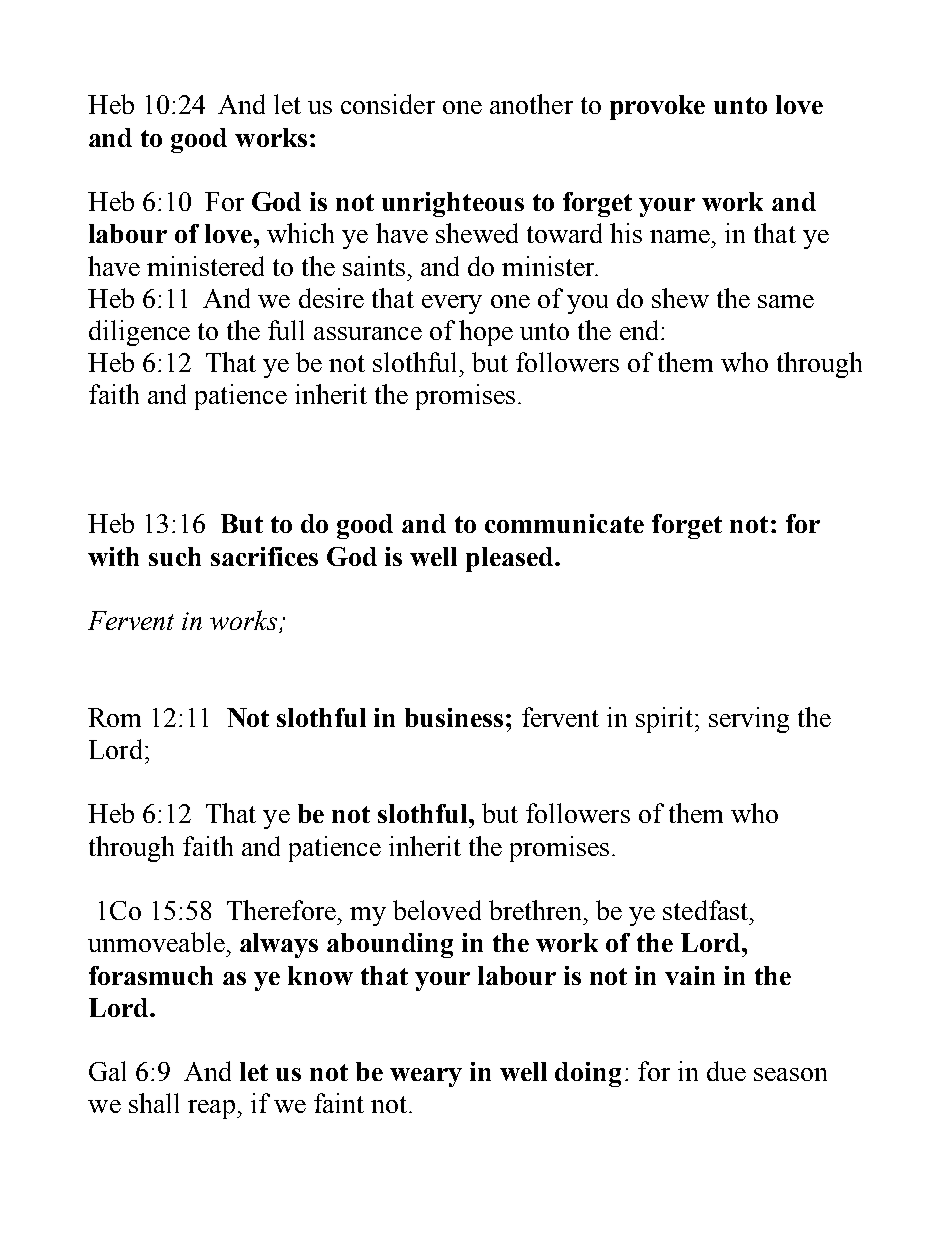 Image resolution: width=952 pixels, height=1233 pixels. What do you see at coordinates (300, 233) in the page?
I see `which` at bounding box center [300, 233].
